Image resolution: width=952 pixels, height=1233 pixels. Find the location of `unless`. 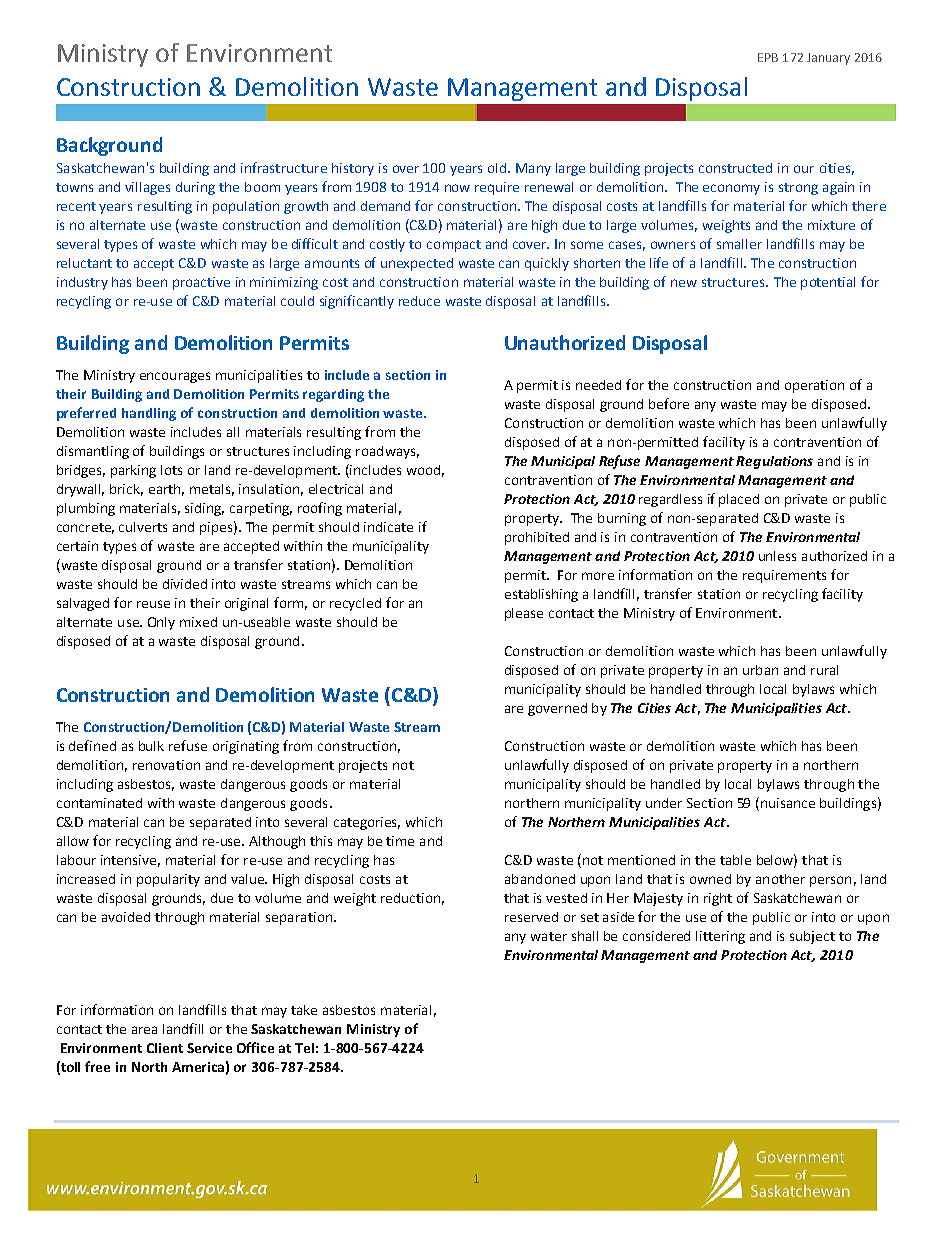

unless is located at coordinates (777, 556).
